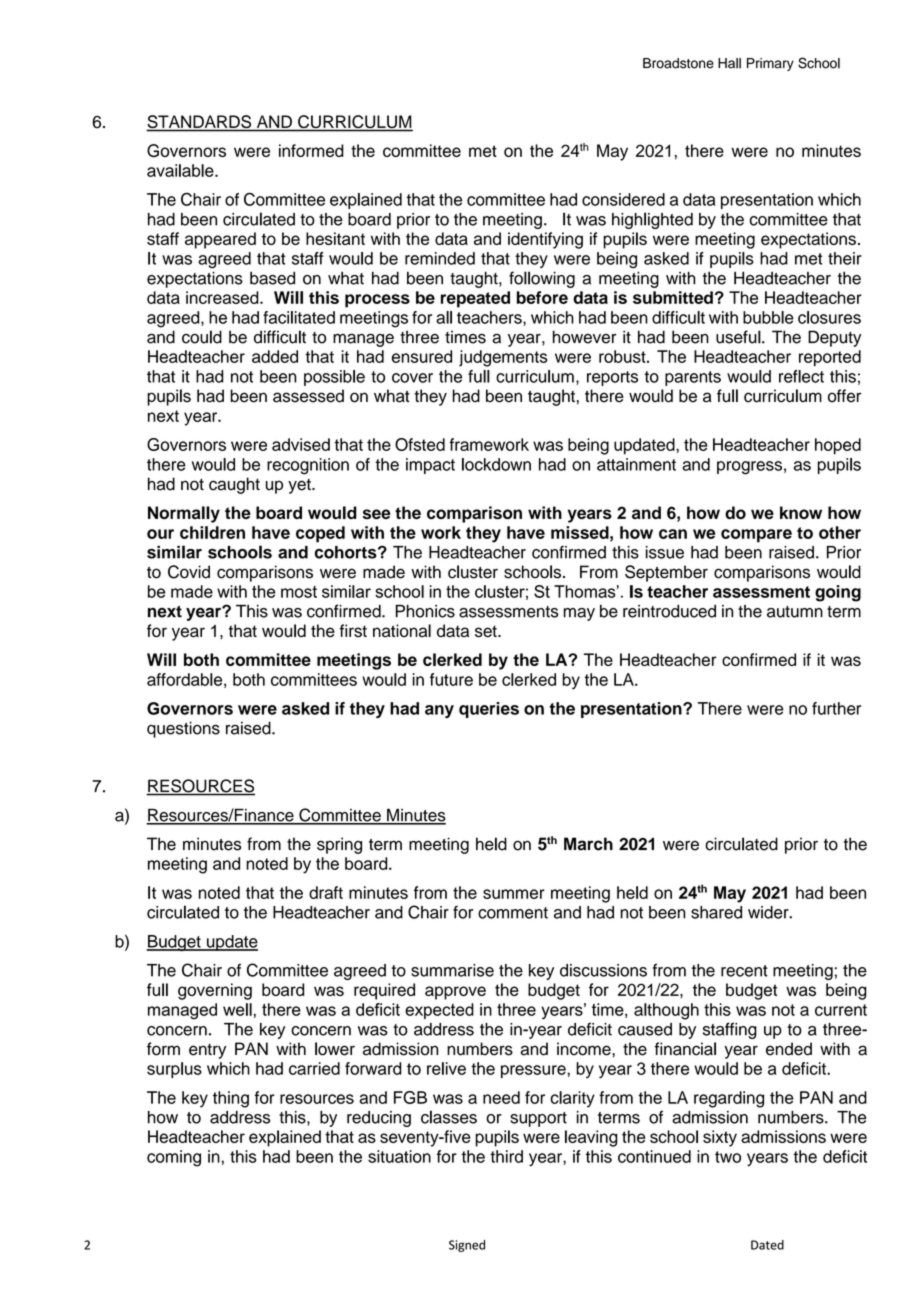 The height and width of the document is (1308, 924). Describe the element at coordinates (174, 1158) in the document. I see `coming` at that location.
